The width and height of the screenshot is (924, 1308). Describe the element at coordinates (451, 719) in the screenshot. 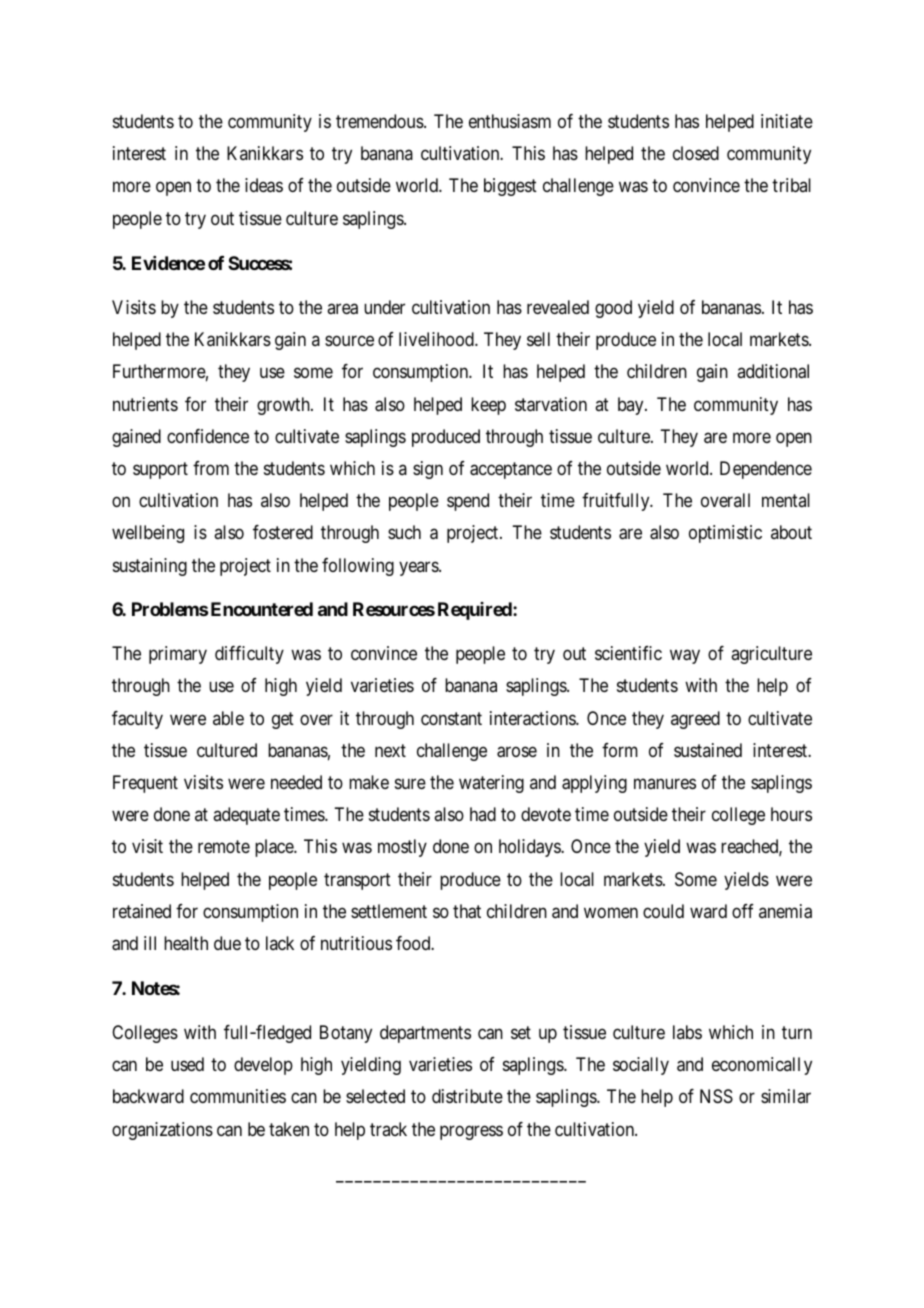

I see `constant` at that location.
